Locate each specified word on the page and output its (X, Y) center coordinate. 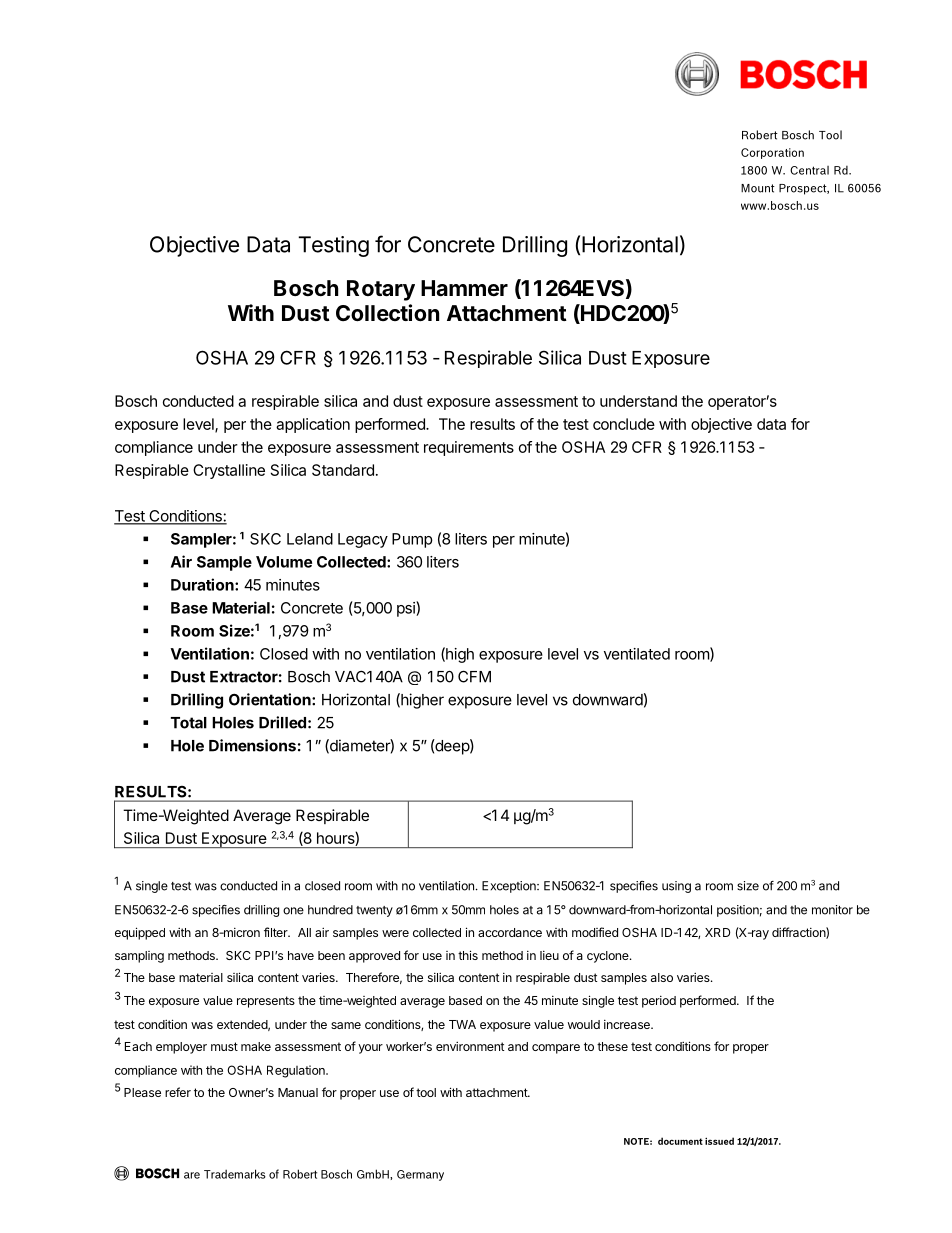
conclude (624, 424)
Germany (420, 1175)
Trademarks (235, 1174)
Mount (758, 188)
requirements (469, 448)
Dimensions (252, 745)
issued (719, 1141)
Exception (510, 887)
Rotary (381, 290)
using (676, 887)
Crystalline (229, 471)
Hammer (464, 288)
